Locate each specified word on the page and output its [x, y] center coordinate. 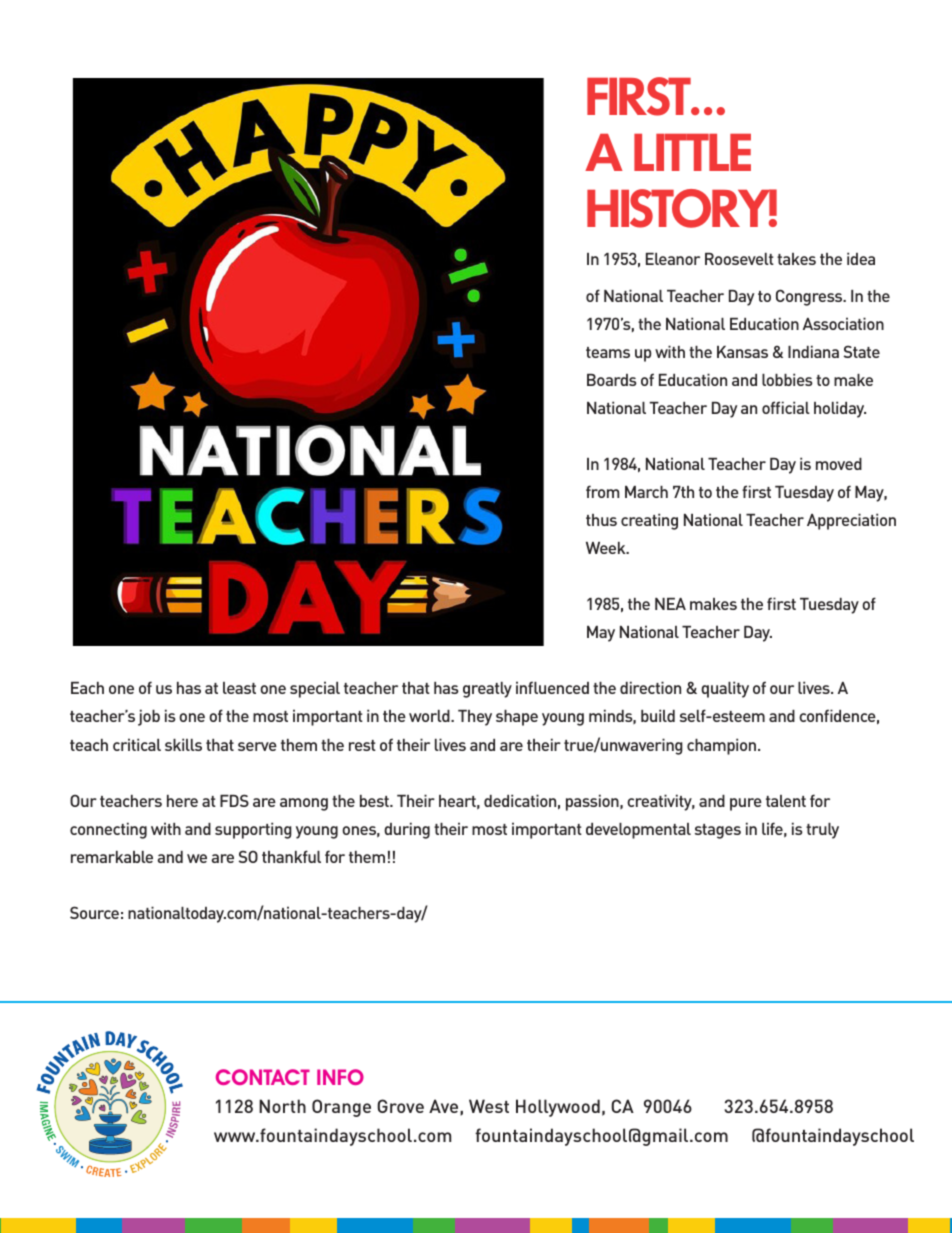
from [602, 491]
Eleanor [673, 259]
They [475, 718]
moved [839, 464]
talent [786, 801]
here [182, 801]
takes [796, 259]
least [239, 688]
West [489, 1106]
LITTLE [692, 152]
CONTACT [263, 1077]
